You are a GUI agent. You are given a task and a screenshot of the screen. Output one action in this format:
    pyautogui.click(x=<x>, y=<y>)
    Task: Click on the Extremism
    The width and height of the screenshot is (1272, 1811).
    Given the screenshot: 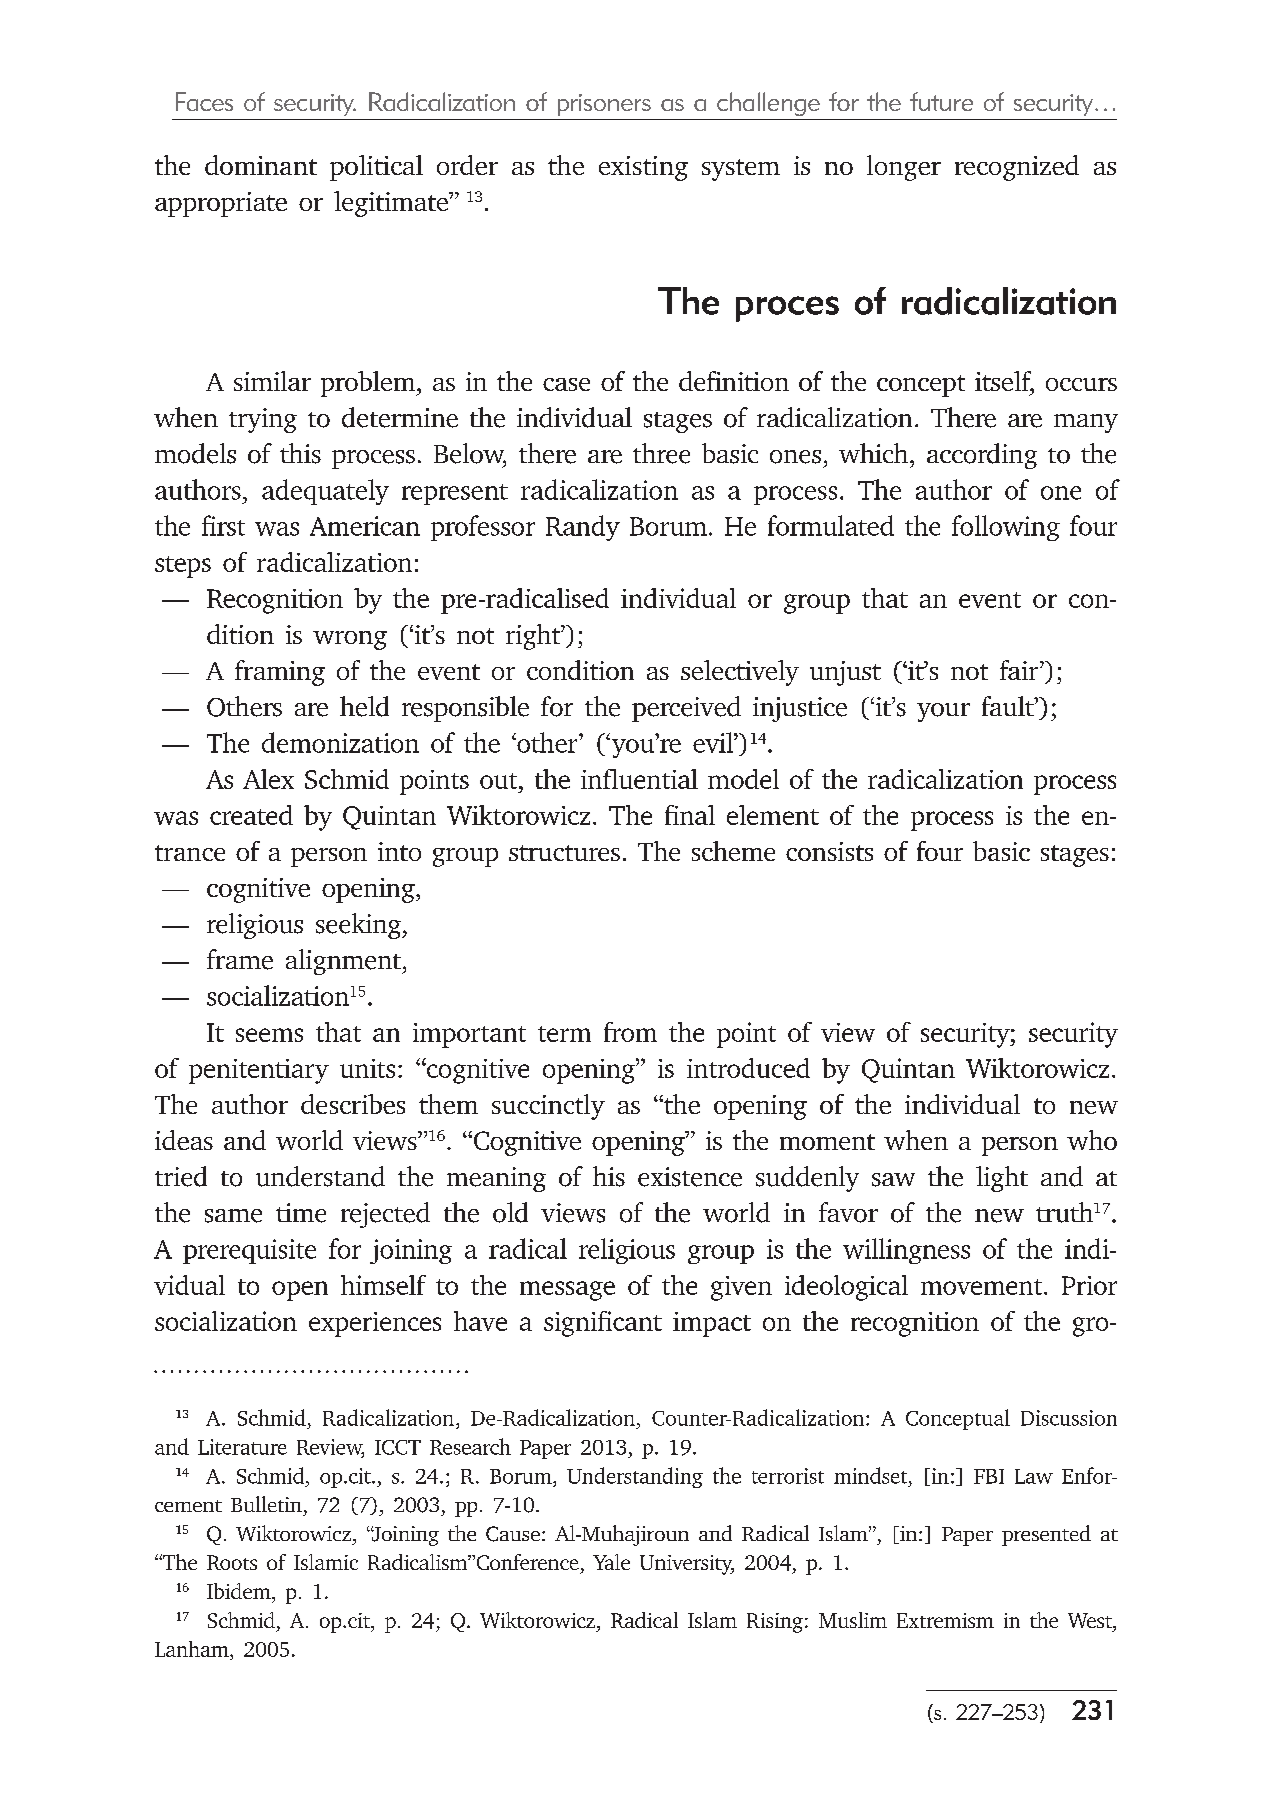 What is the action you would take?
    pyautogui.click(x=945, y=1620)
